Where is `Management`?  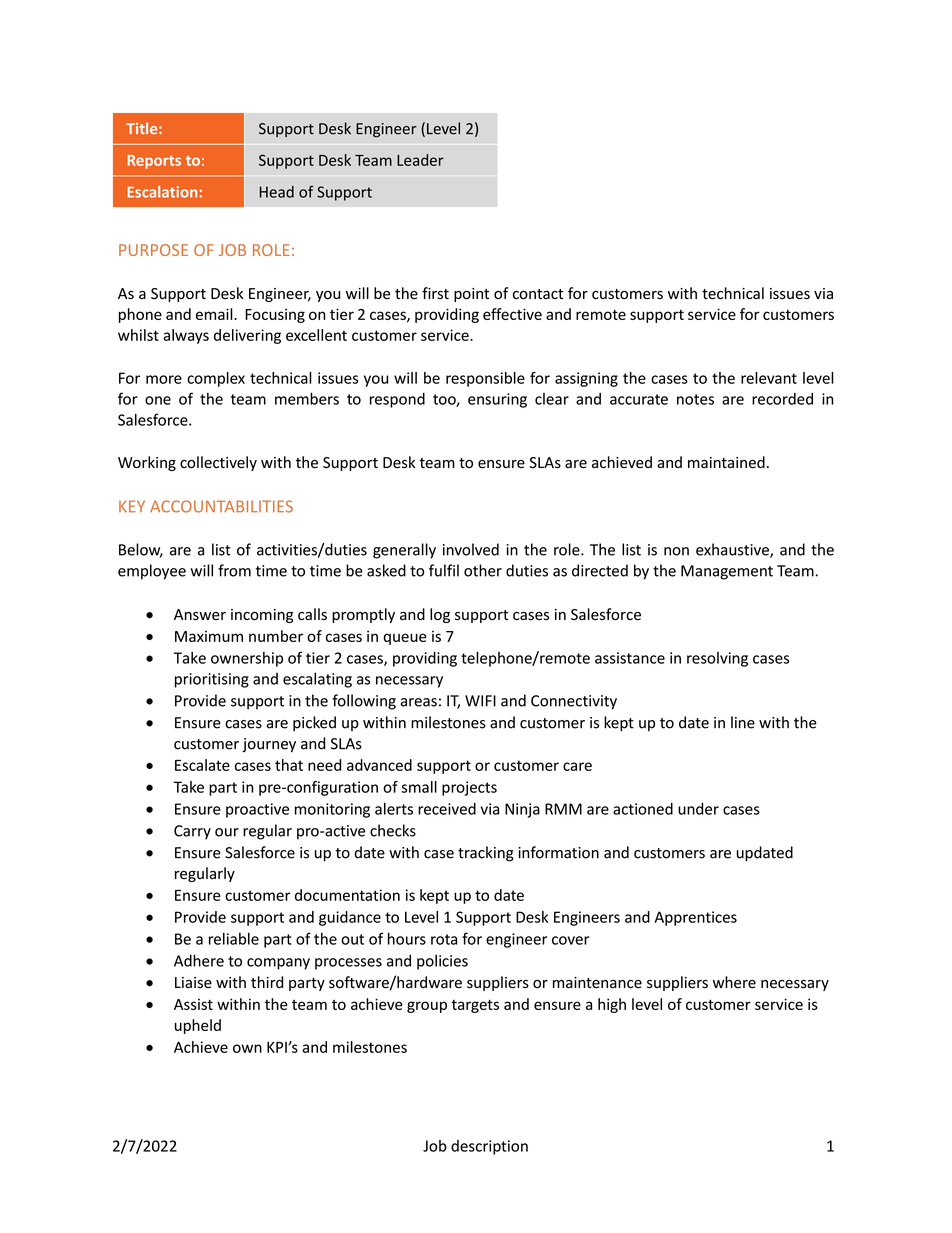 Management is located at coordinates (727, 572).
